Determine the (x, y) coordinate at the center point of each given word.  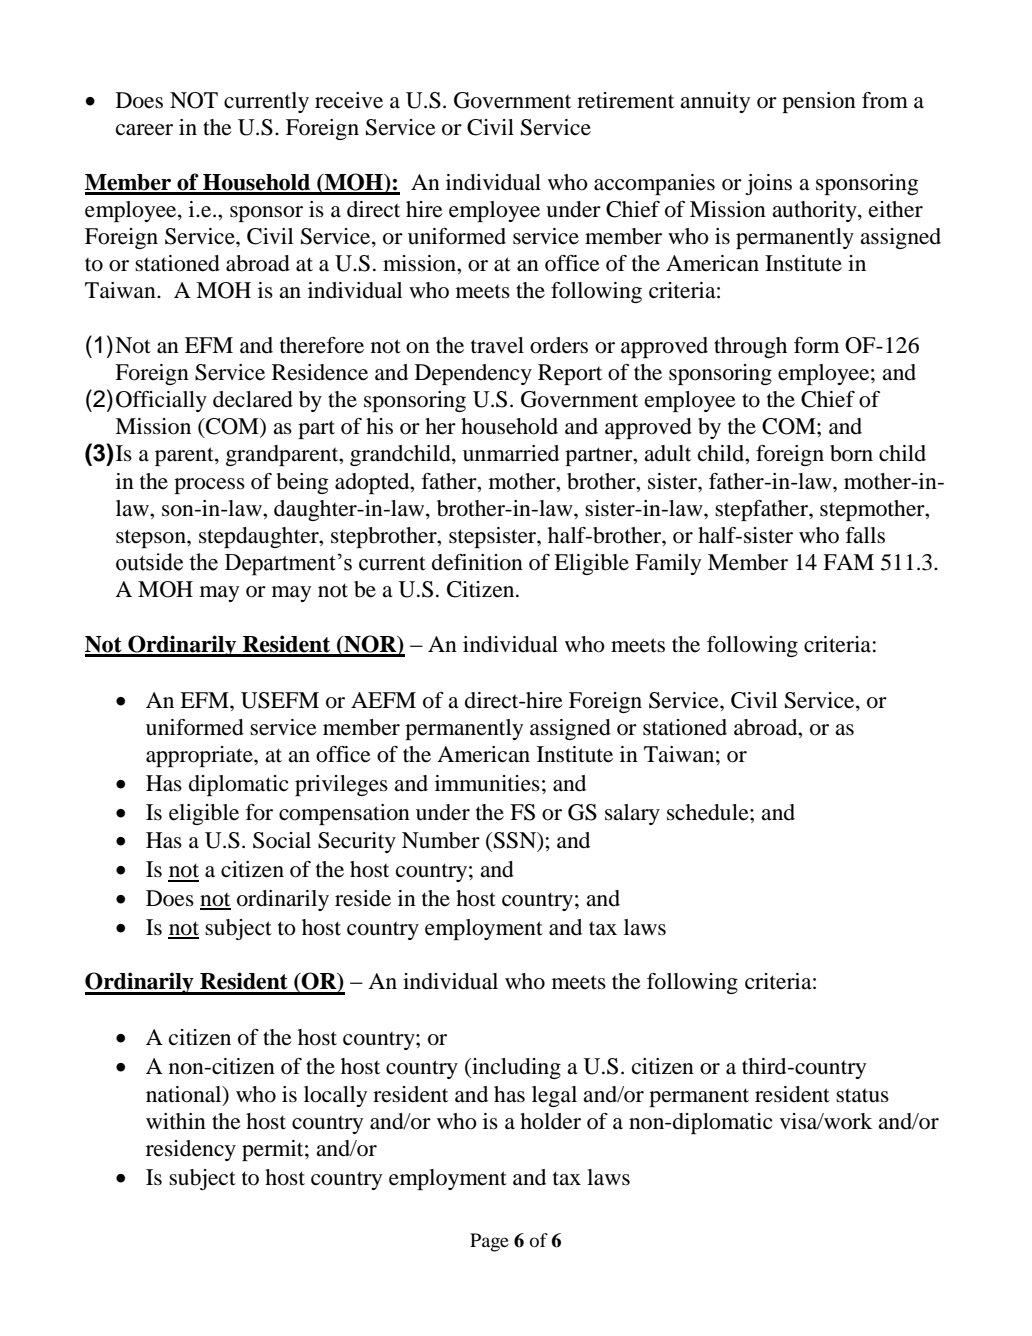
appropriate (200, 756)
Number (441, 840)
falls (865, 535)
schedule (709, 812)
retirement (625, 100)
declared (253, 399)
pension (819, 102)
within (176, 1121)
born (851, 453)
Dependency (473, 374)
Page (489, 1242)
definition (477, 562)
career (144, 130)
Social (282, 840)
